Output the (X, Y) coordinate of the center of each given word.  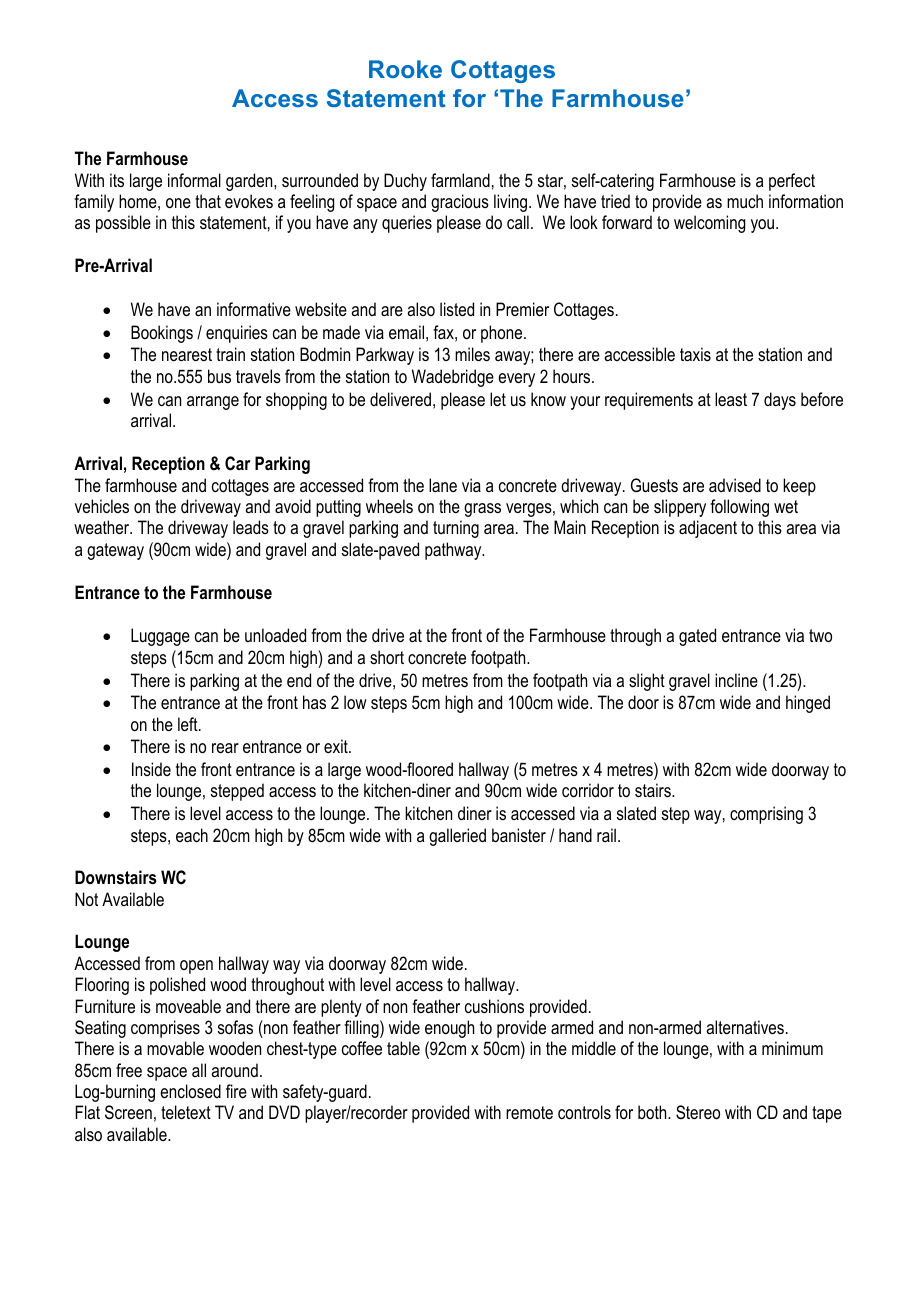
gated (697, 637)
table (403, 1048)
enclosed (190, 1091)
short (387, 657)
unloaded (275, 635)
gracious (460, 203)
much (745, 201)
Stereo (698, 1112)
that (208, 201)
